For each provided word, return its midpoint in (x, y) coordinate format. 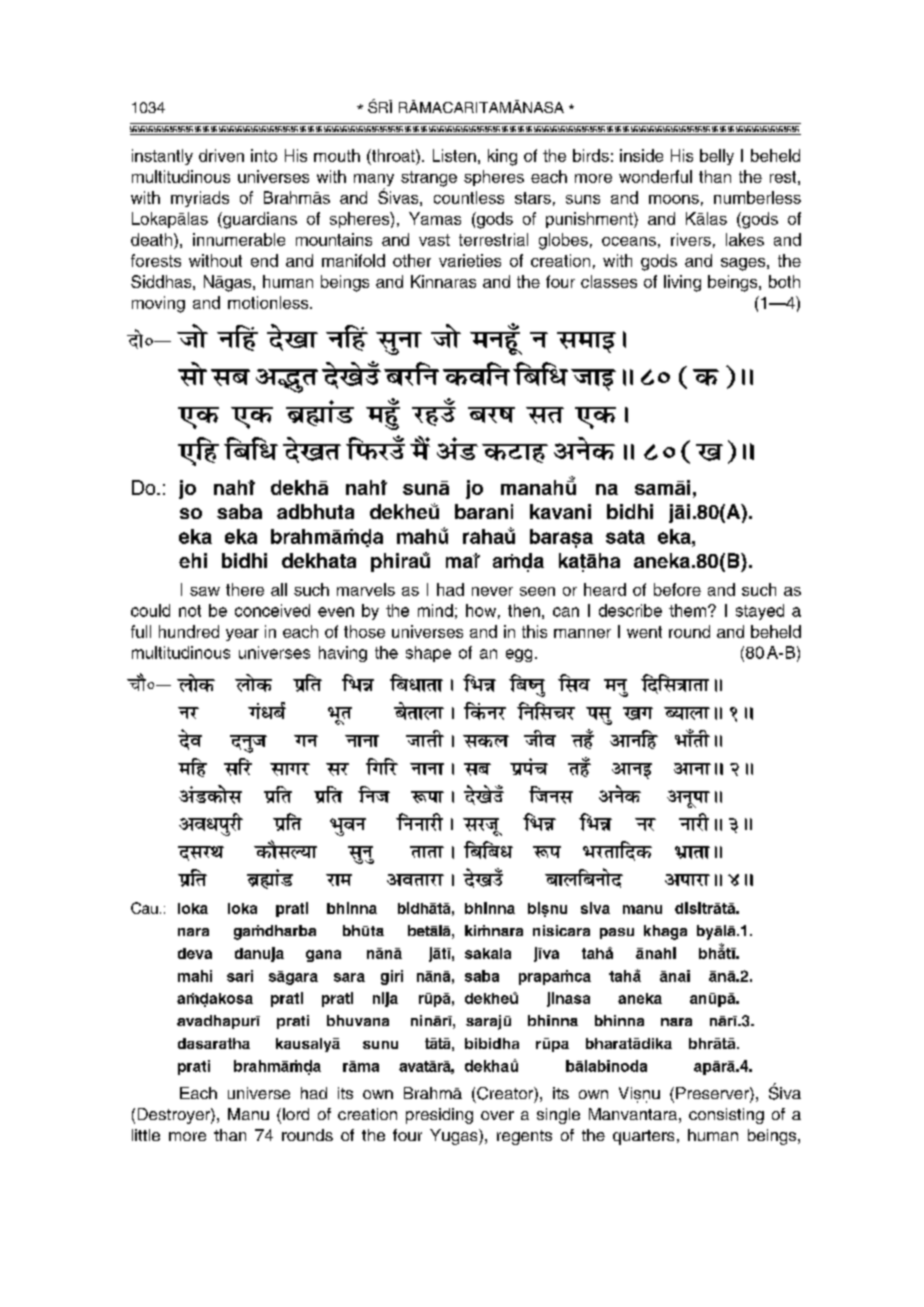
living (682, 283)
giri (392, 977)
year (242, 635)
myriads (200, 199)
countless (469, 197)
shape (428, 654)
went (644, 632)
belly (717, 157)
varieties (470, 260)
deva (195, 953)
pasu (617, 933)
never (492, 591)
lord (296, 1114)
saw (205, 591)
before (677, 589)
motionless (269, 302)
